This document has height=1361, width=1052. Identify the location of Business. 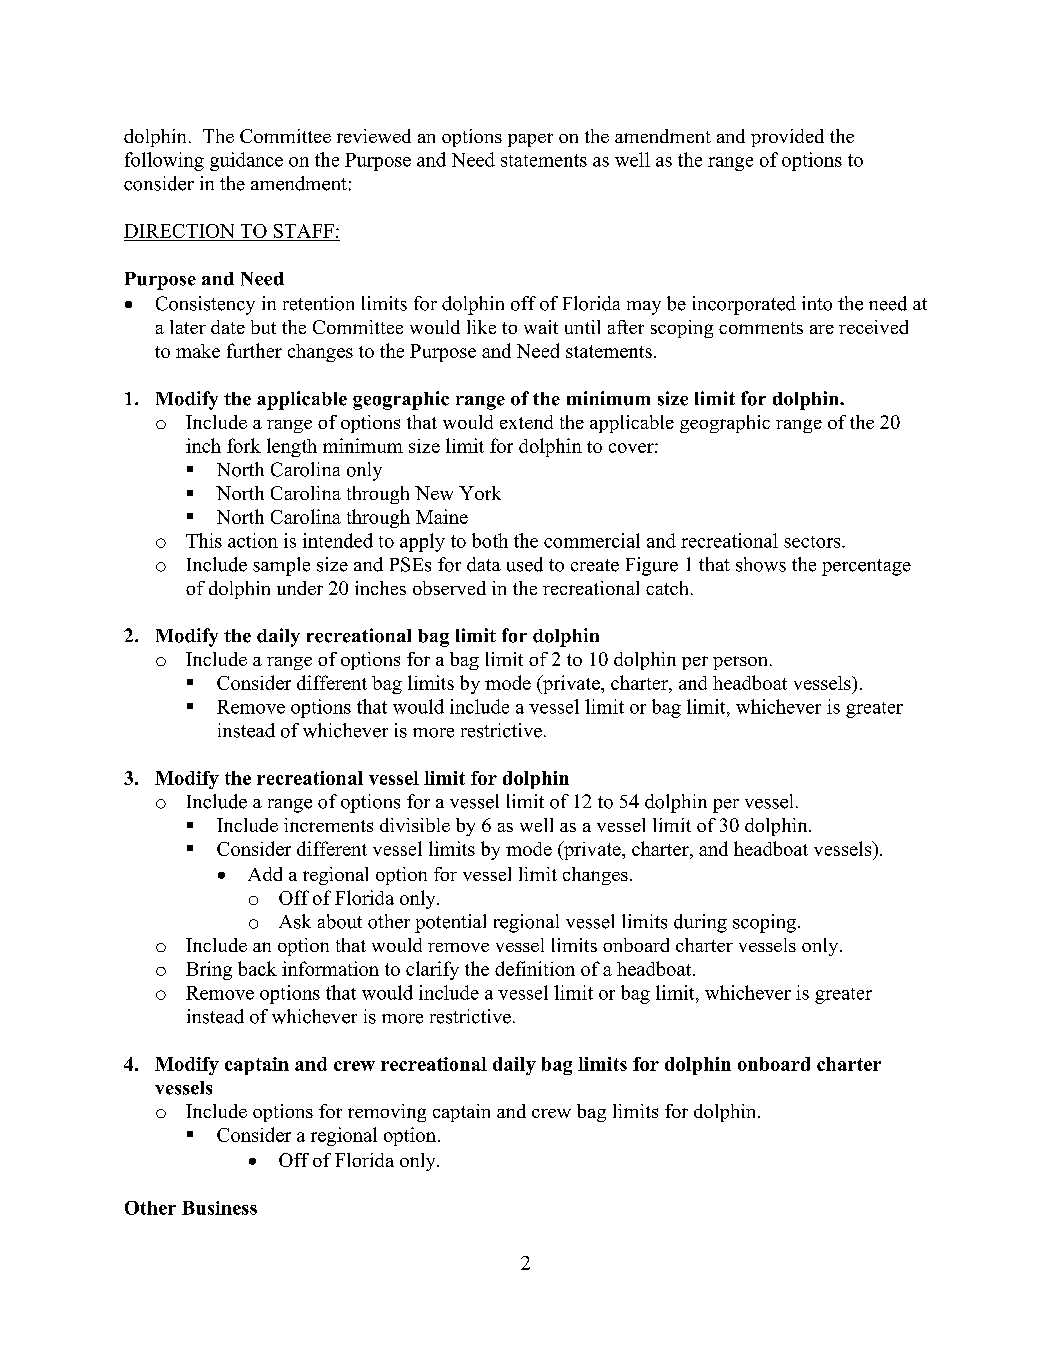
(219, 1208).
